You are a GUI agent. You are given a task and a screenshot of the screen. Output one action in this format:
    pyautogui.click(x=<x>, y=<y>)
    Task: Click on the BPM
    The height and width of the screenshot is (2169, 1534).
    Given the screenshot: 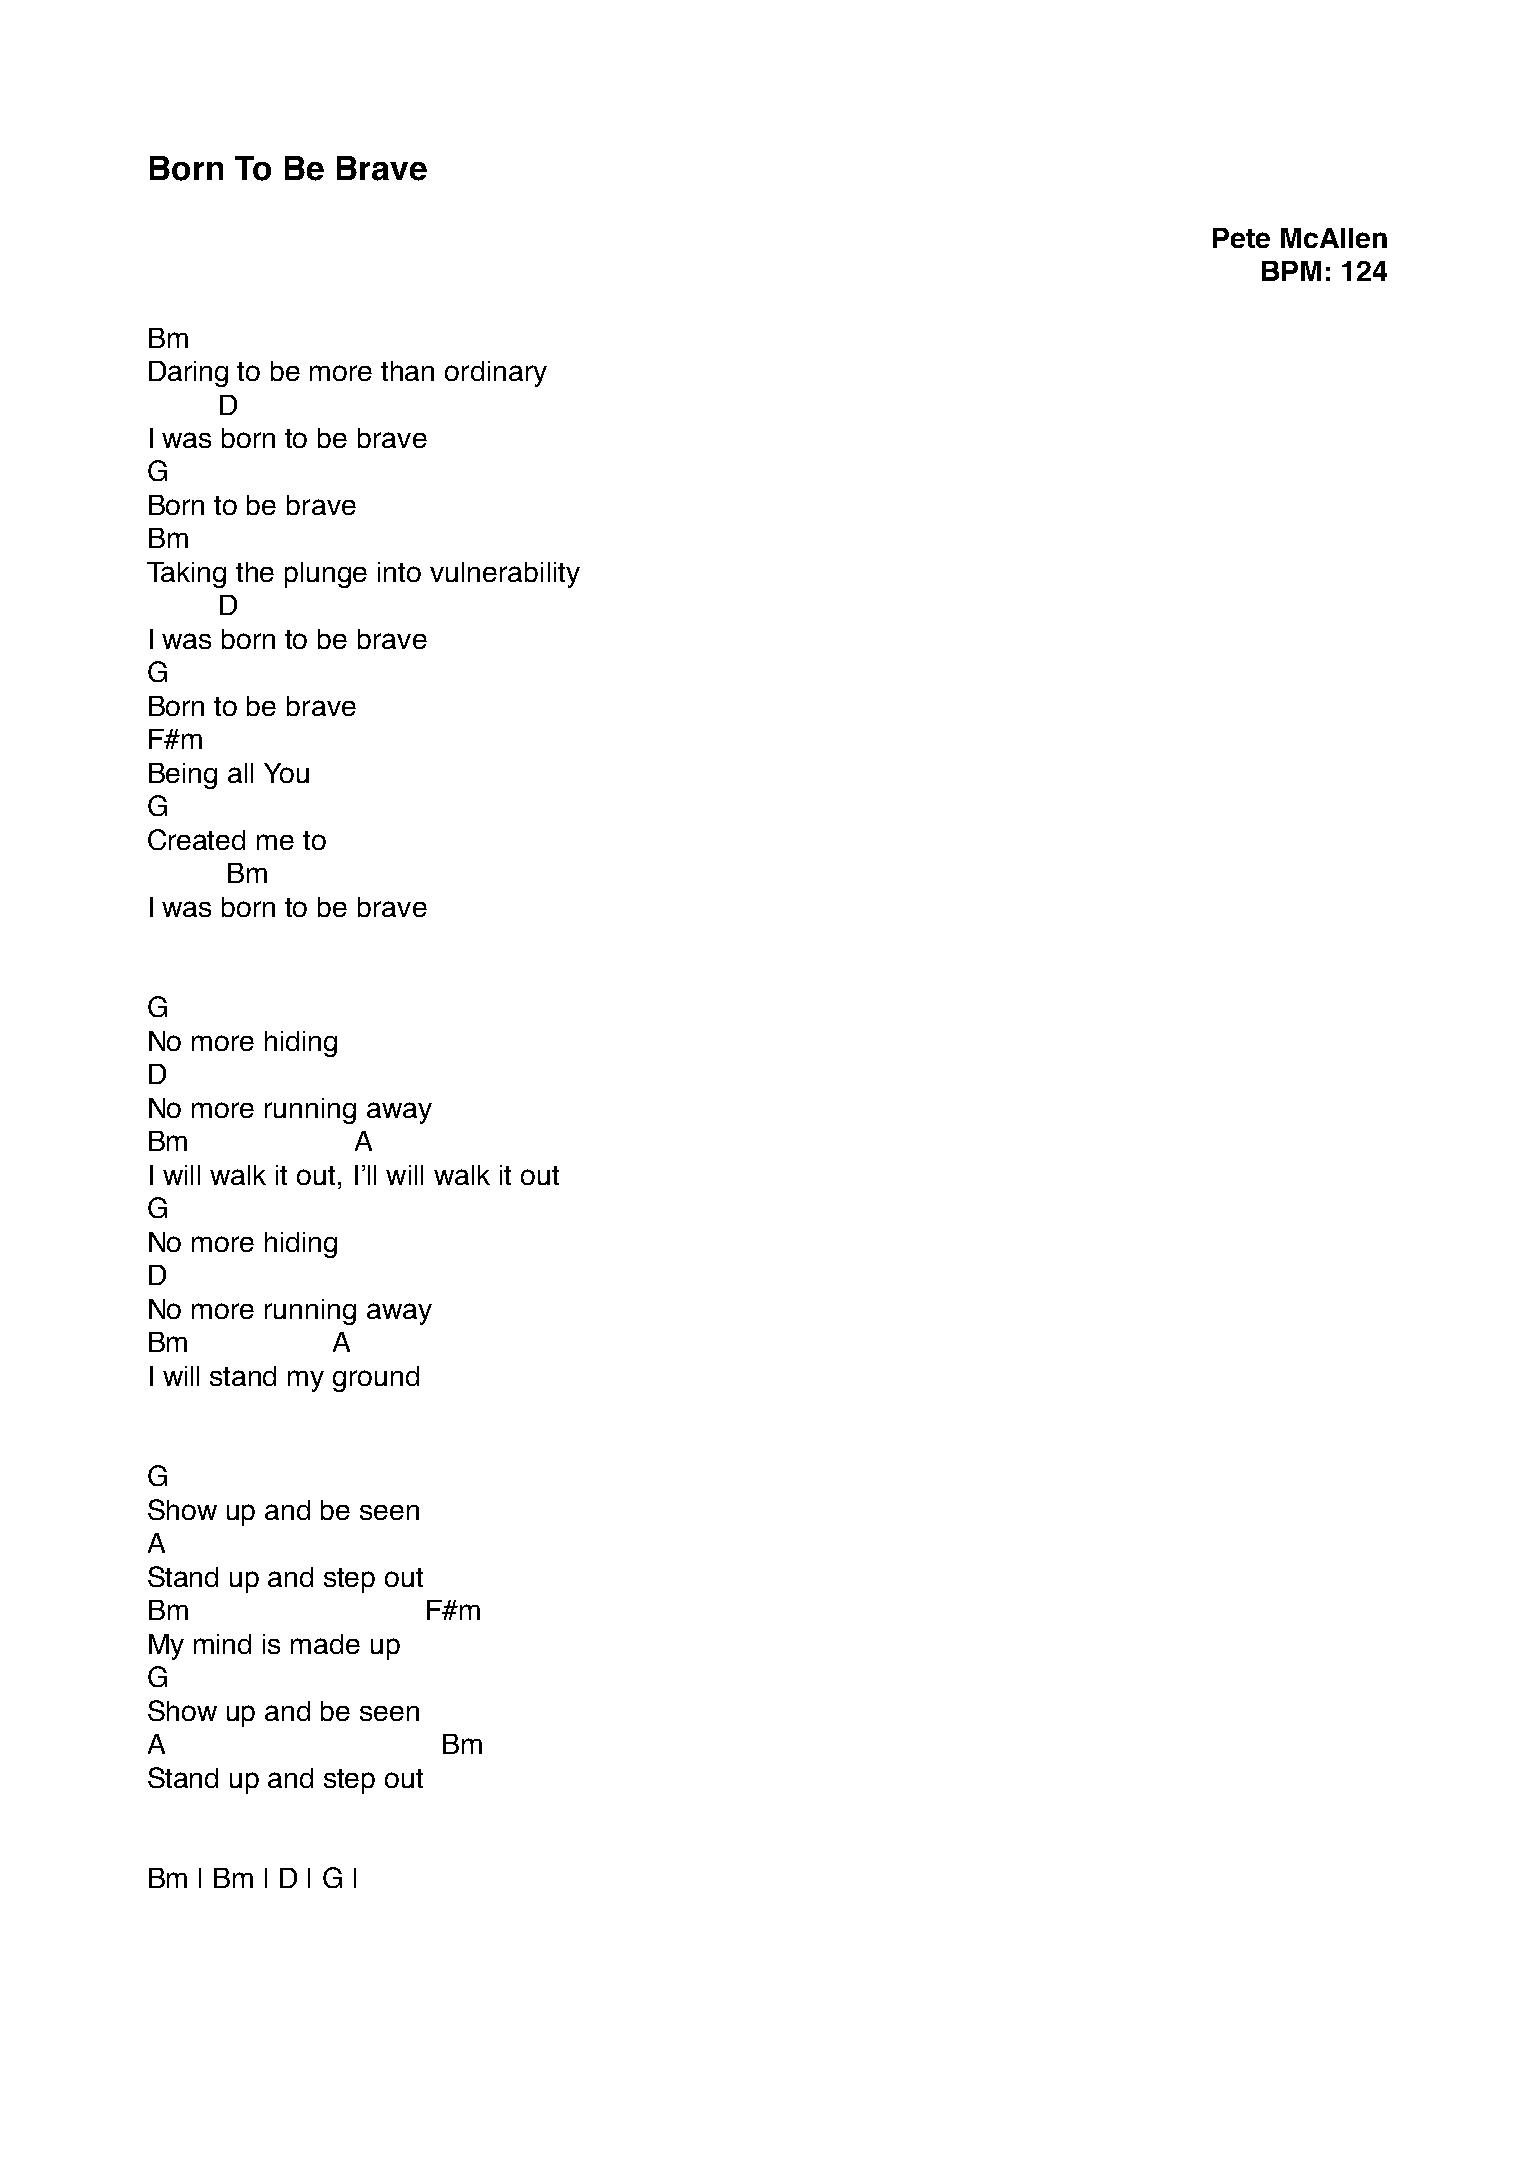 What is the action you would take?
    pyautogui.click(x=1291, y=271)
